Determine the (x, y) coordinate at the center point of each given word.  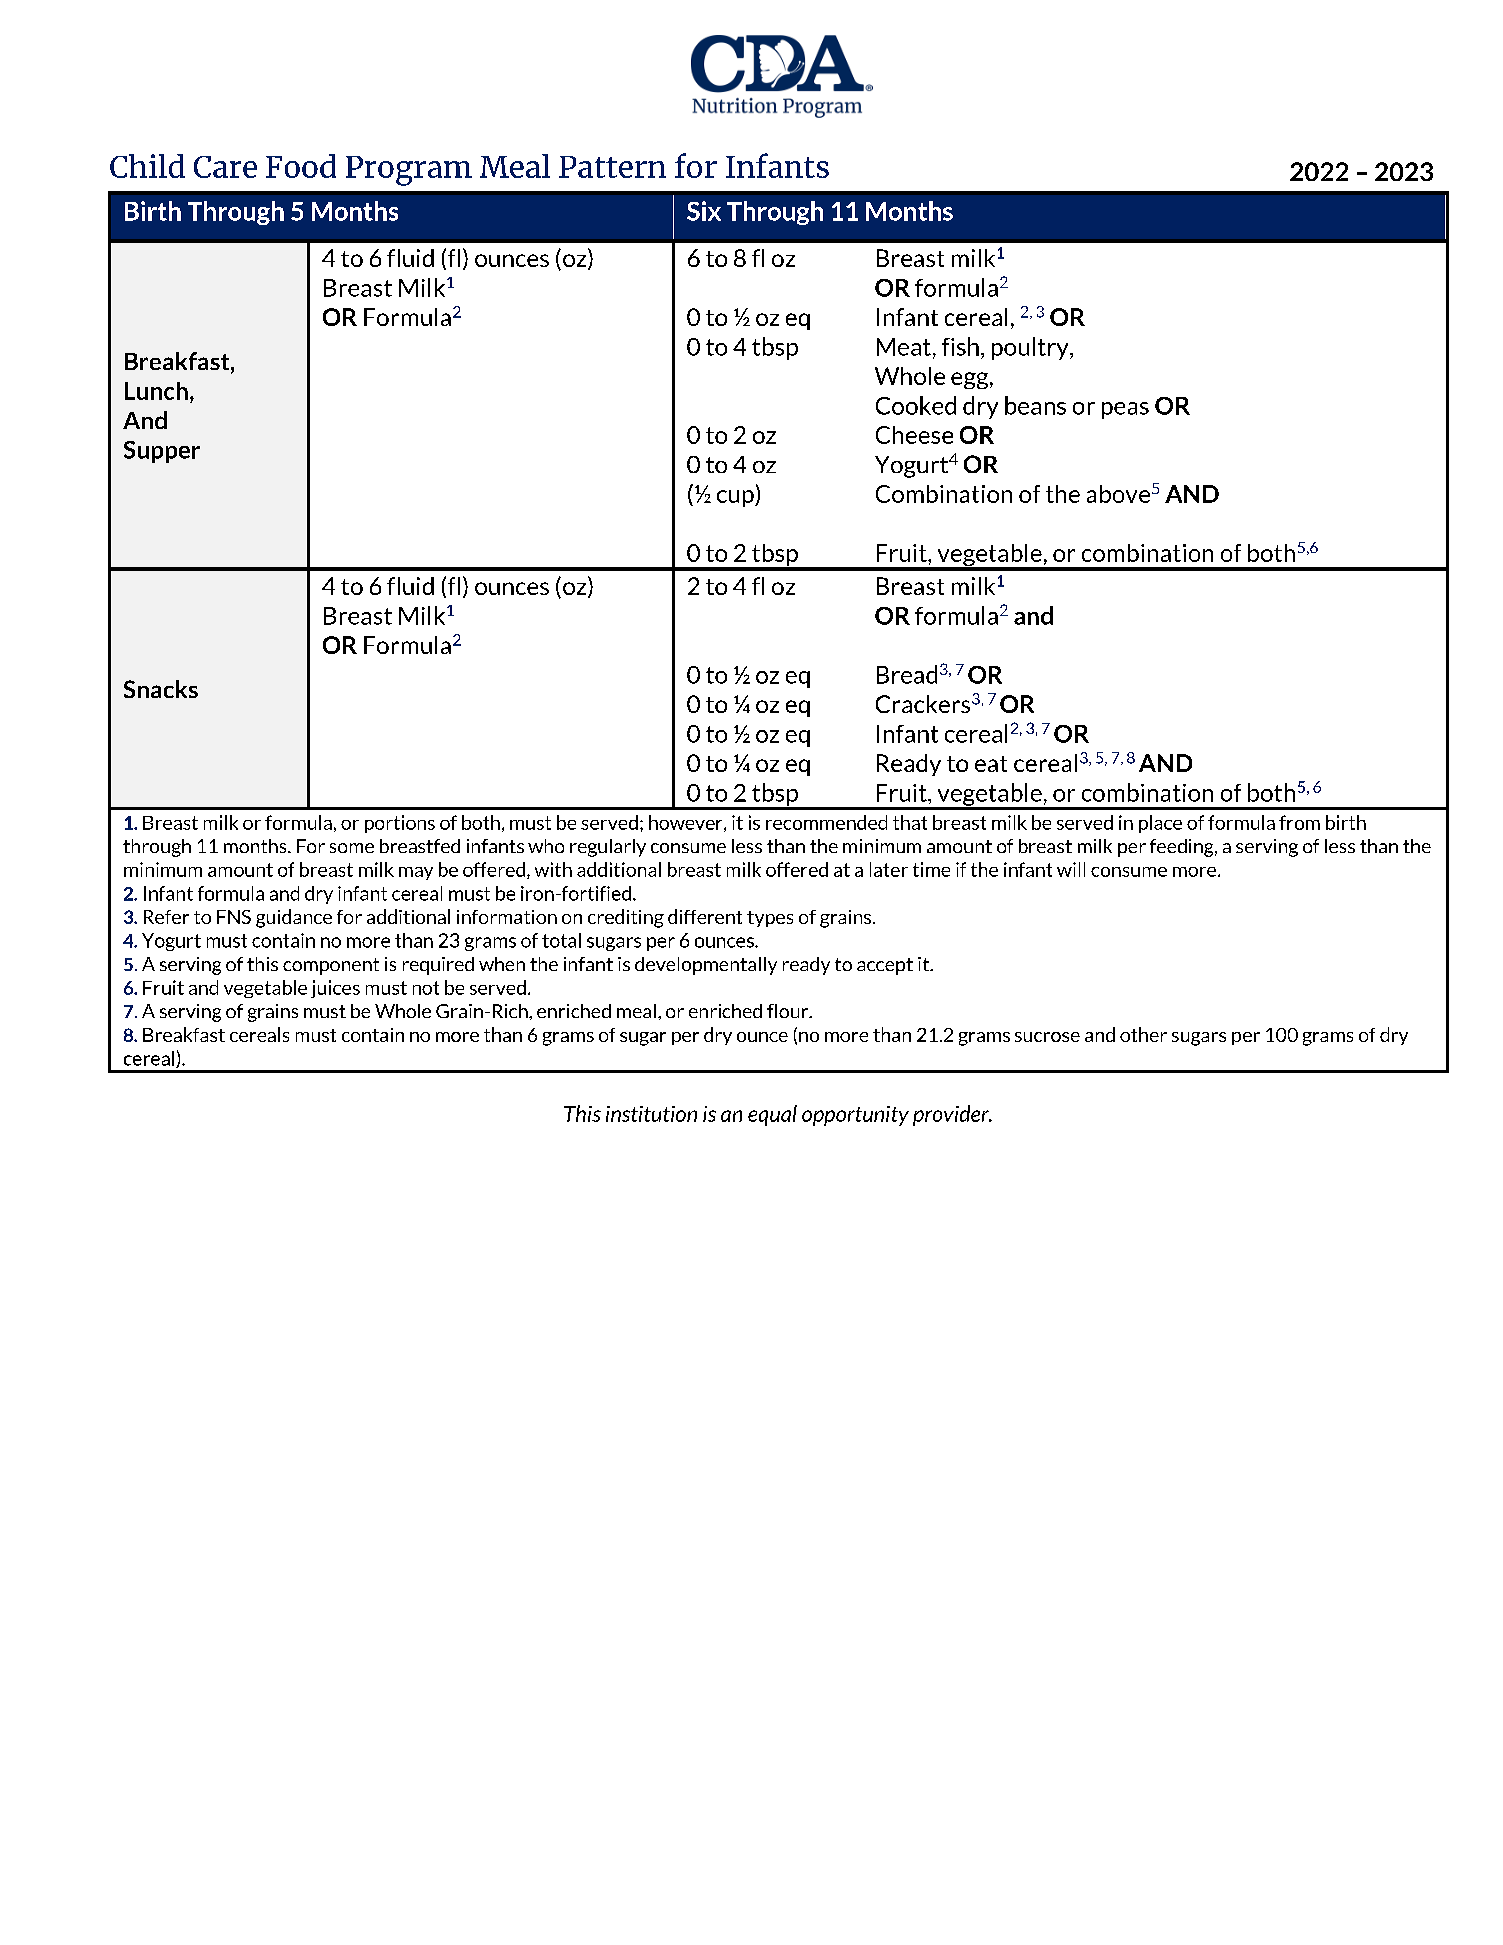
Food (301, 166)
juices (335, 989)
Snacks (161, 689)
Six (704, 211)
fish (960, 346)
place (1160, 824)
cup (736, 498)
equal (772, 1115)
